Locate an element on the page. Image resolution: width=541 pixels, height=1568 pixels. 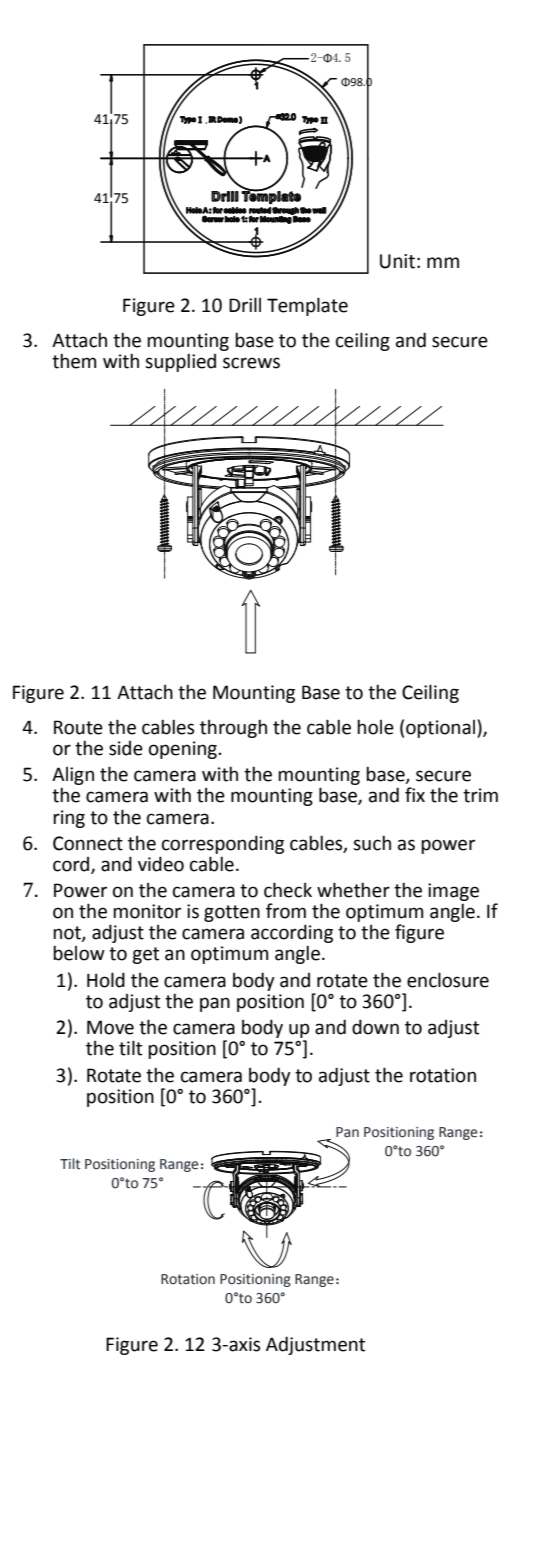
Route is located at coordinates (78, 727).
